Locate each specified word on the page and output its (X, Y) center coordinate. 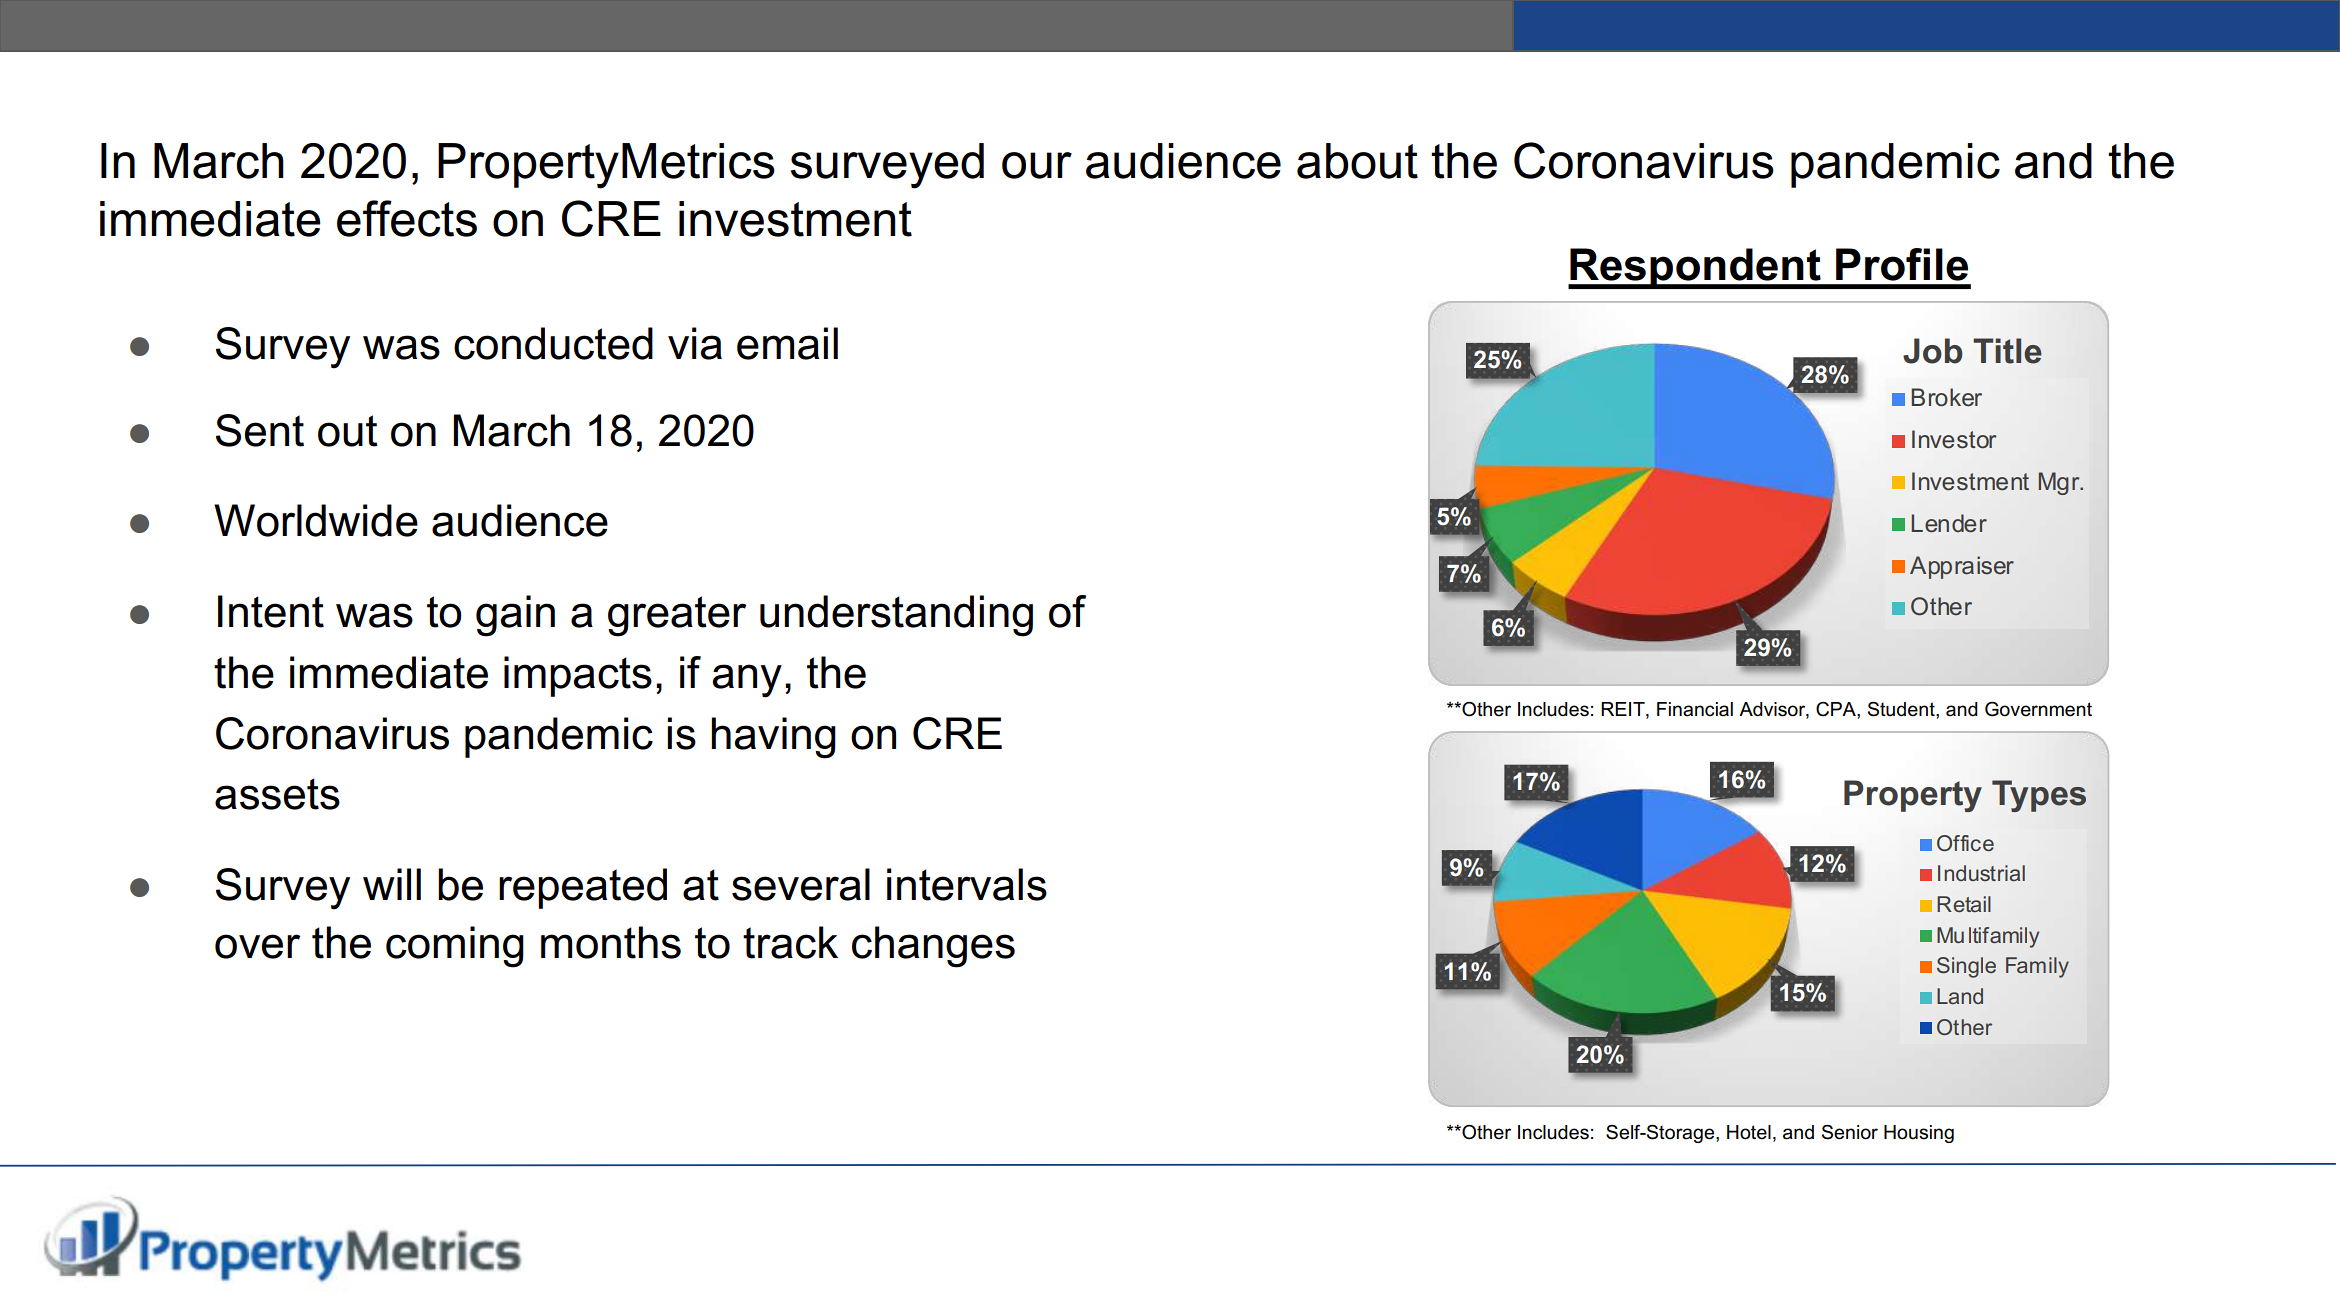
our (1037, 165)
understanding (896, 616)
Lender (1949, 523)
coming (455, 947)
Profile (1902, 264)
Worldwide (316, 520)
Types (2039, 796)
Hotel (1749, 1132)
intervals (967, 884)
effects (407, 218)
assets (277, 794)
